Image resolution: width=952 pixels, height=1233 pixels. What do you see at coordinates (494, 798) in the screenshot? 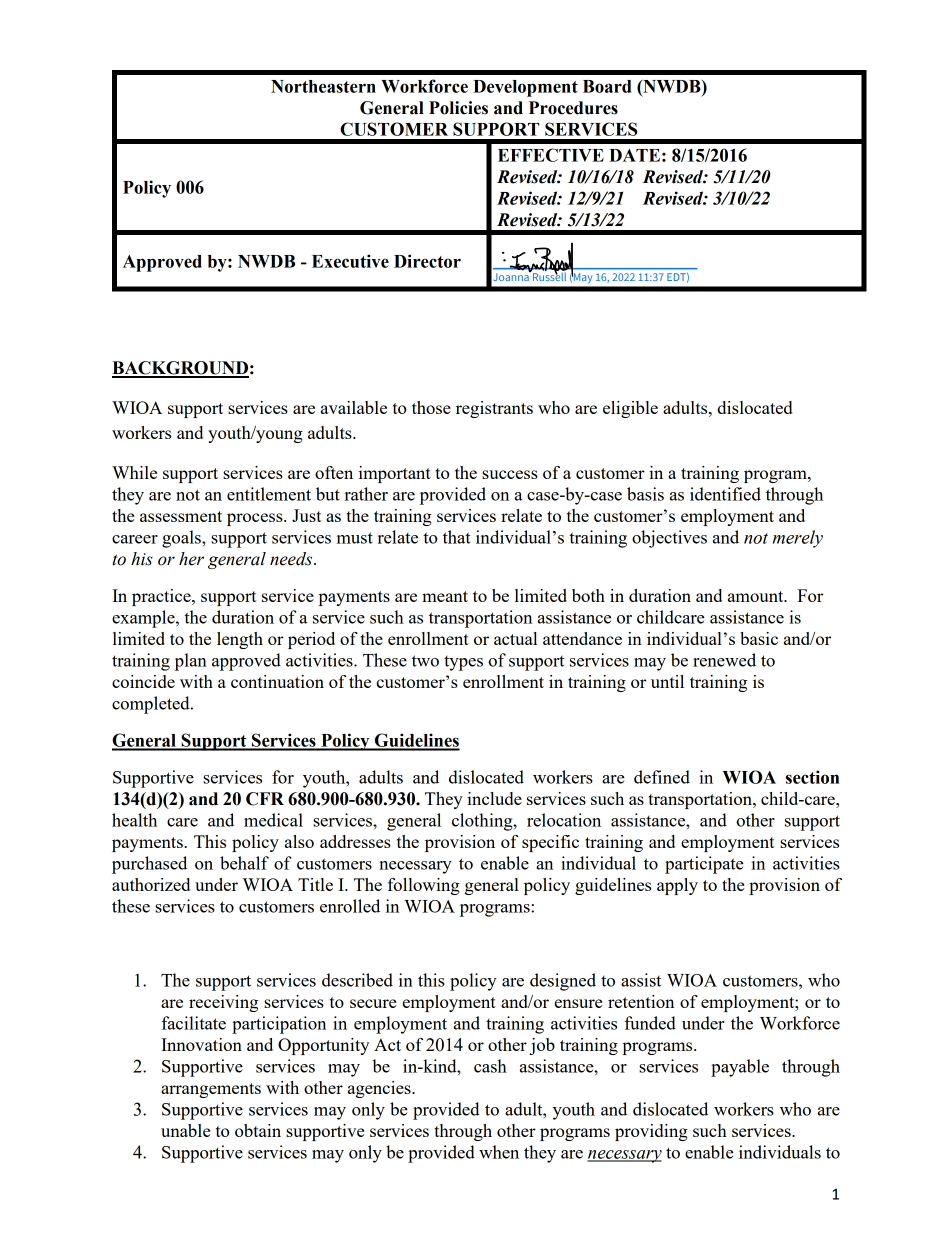
I see `include` at bounding box center [494, 798].
